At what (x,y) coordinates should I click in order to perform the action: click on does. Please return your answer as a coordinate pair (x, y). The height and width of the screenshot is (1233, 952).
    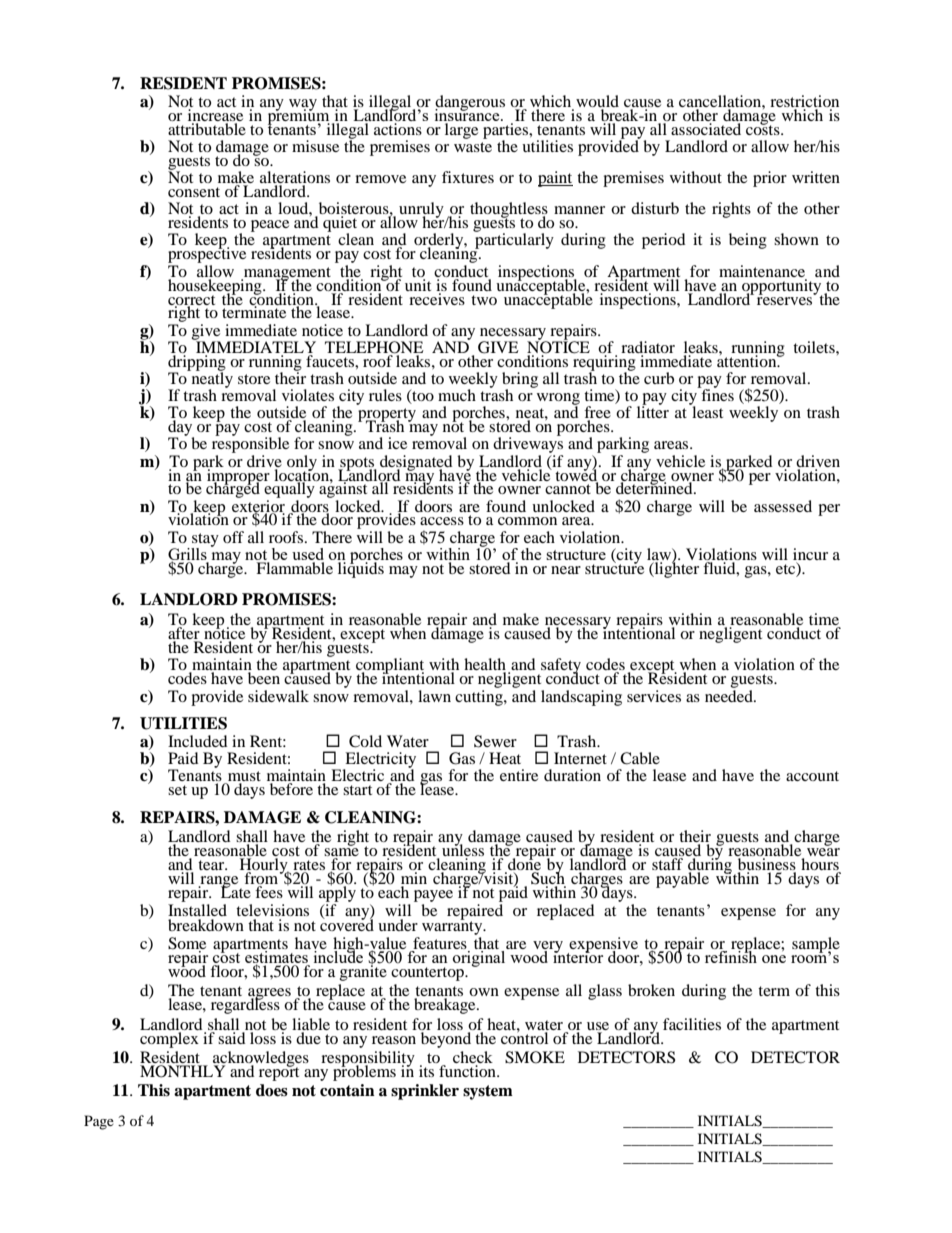
    Looking at the image, I should click on (272, 1090).
